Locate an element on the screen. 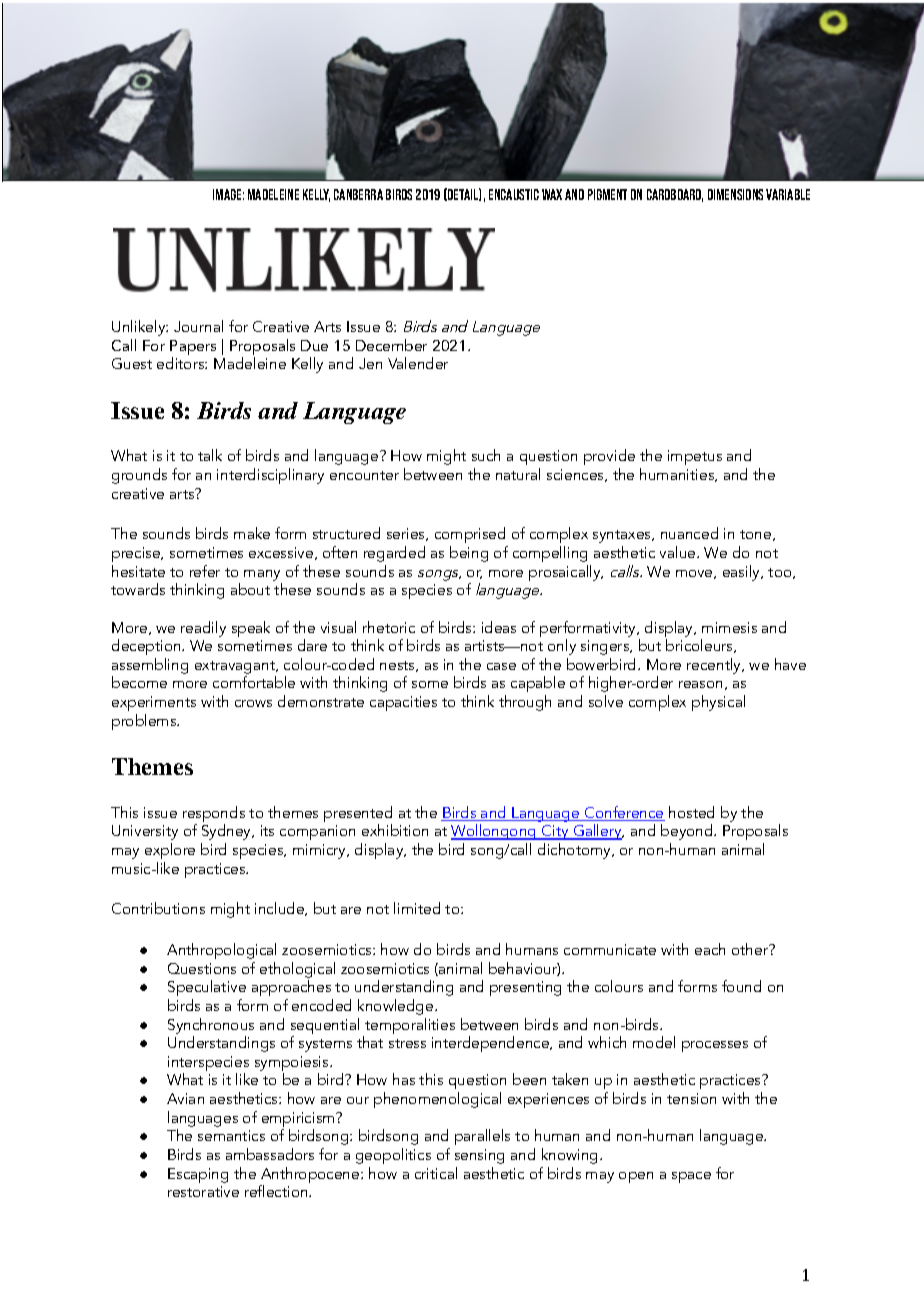 The image size is (924, 1307). space is located at coordinates (691, 1177).
